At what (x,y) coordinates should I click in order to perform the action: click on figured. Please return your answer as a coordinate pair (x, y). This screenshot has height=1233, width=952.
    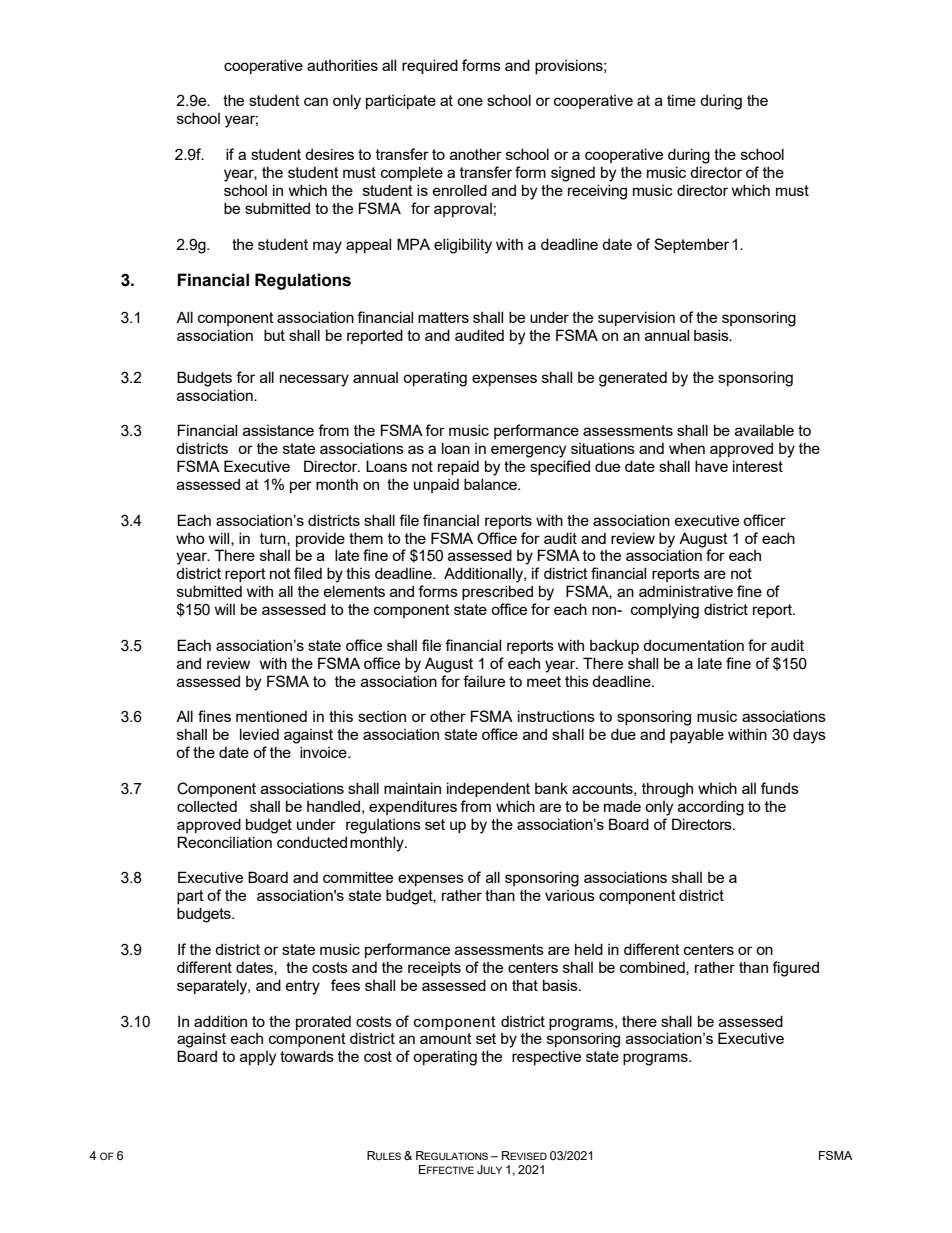
    Looking at the image, I should click on (795, 969).
